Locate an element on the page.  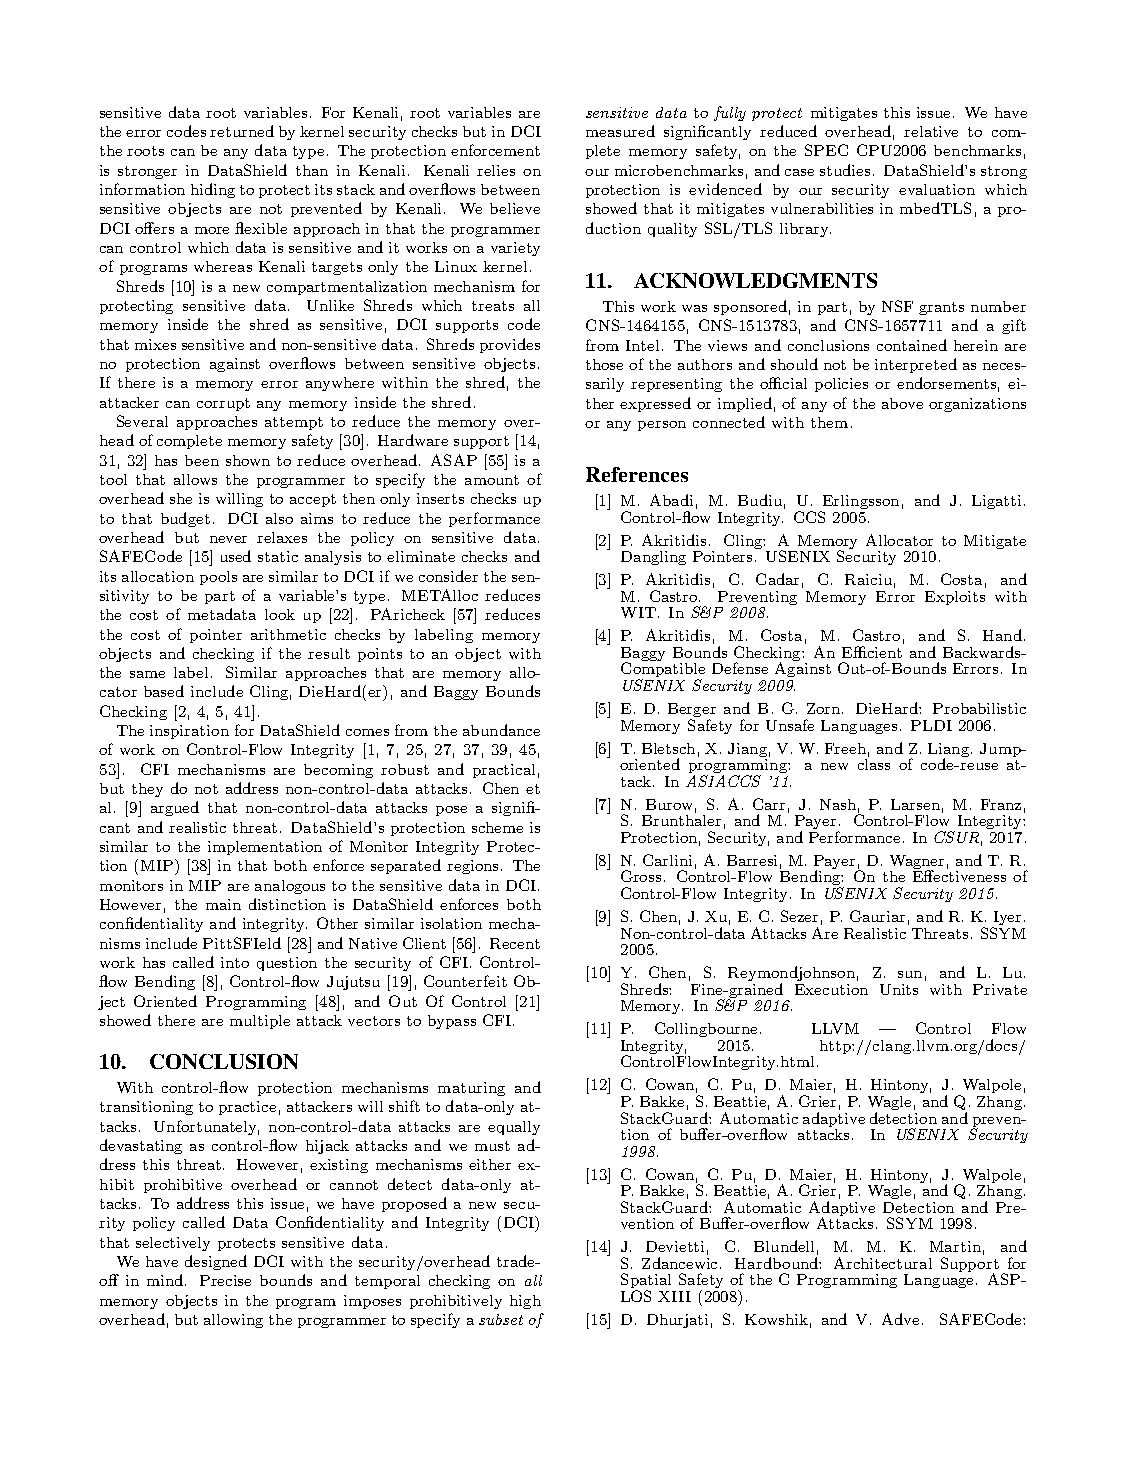
multiple is located at coordinates (260, 1022).
